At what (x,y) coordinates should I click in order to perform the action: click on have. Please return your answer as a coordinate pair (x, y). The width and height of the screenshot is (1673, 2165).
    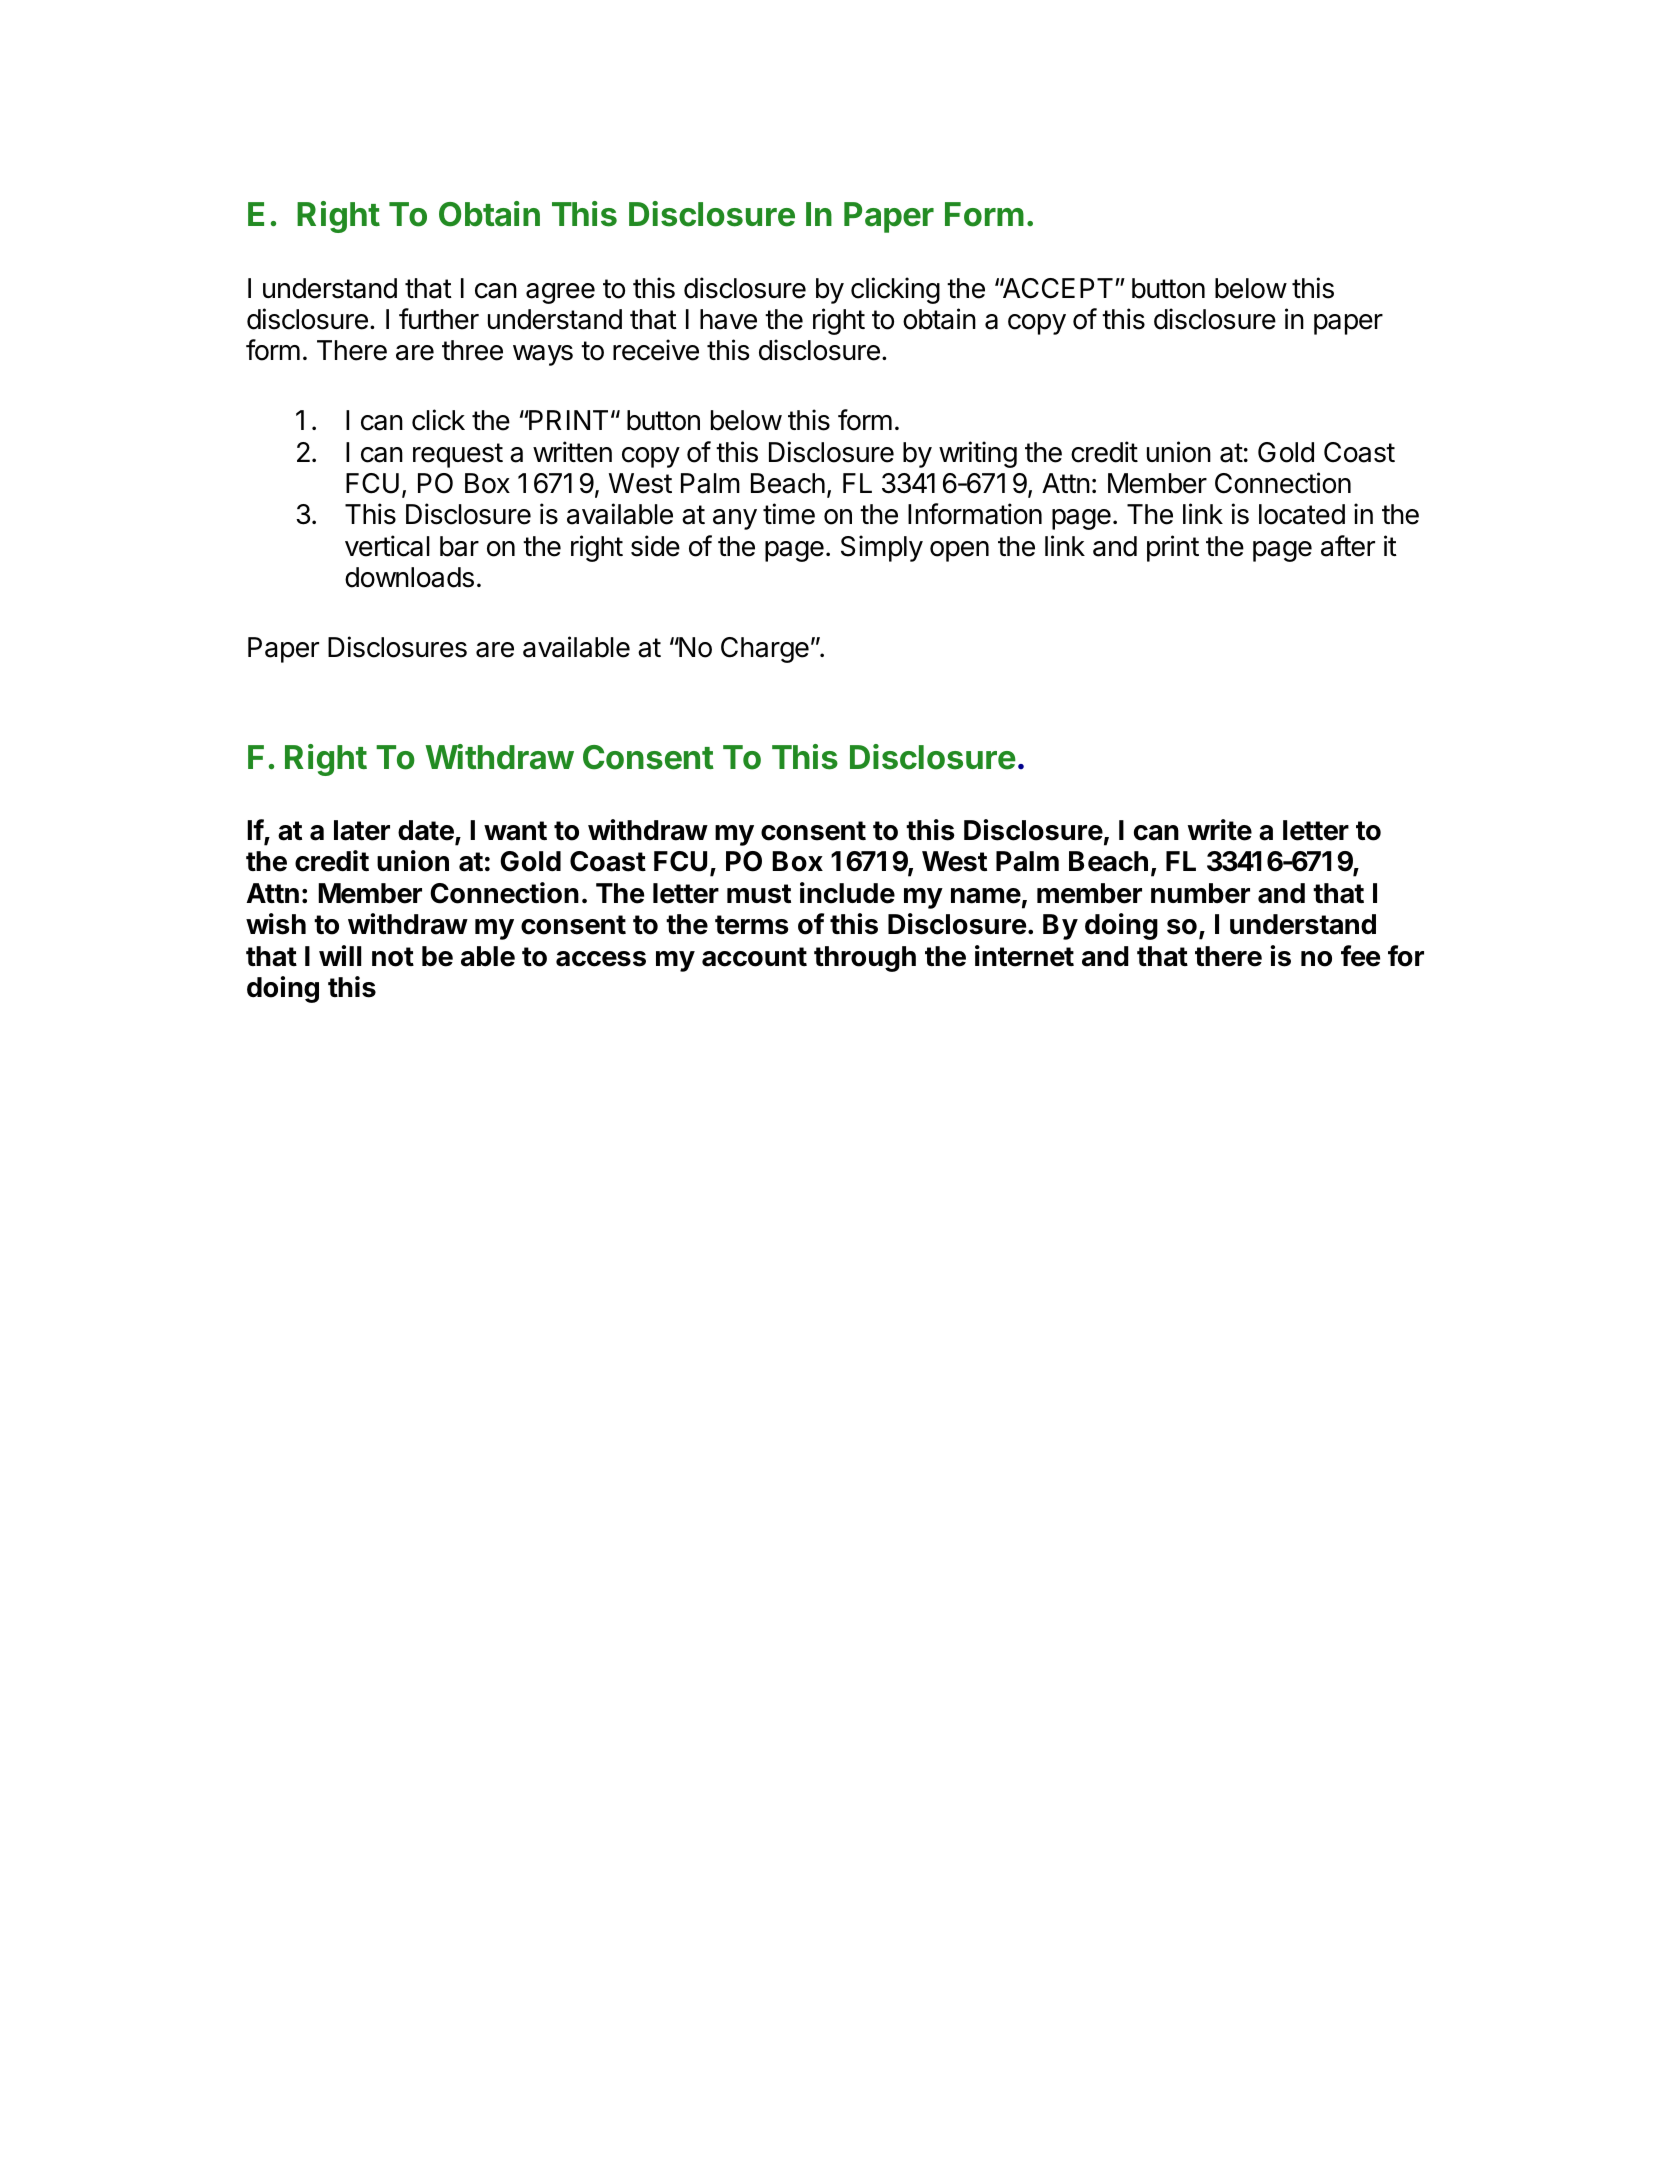
    Looking at the image, I should click on (728, 319).
